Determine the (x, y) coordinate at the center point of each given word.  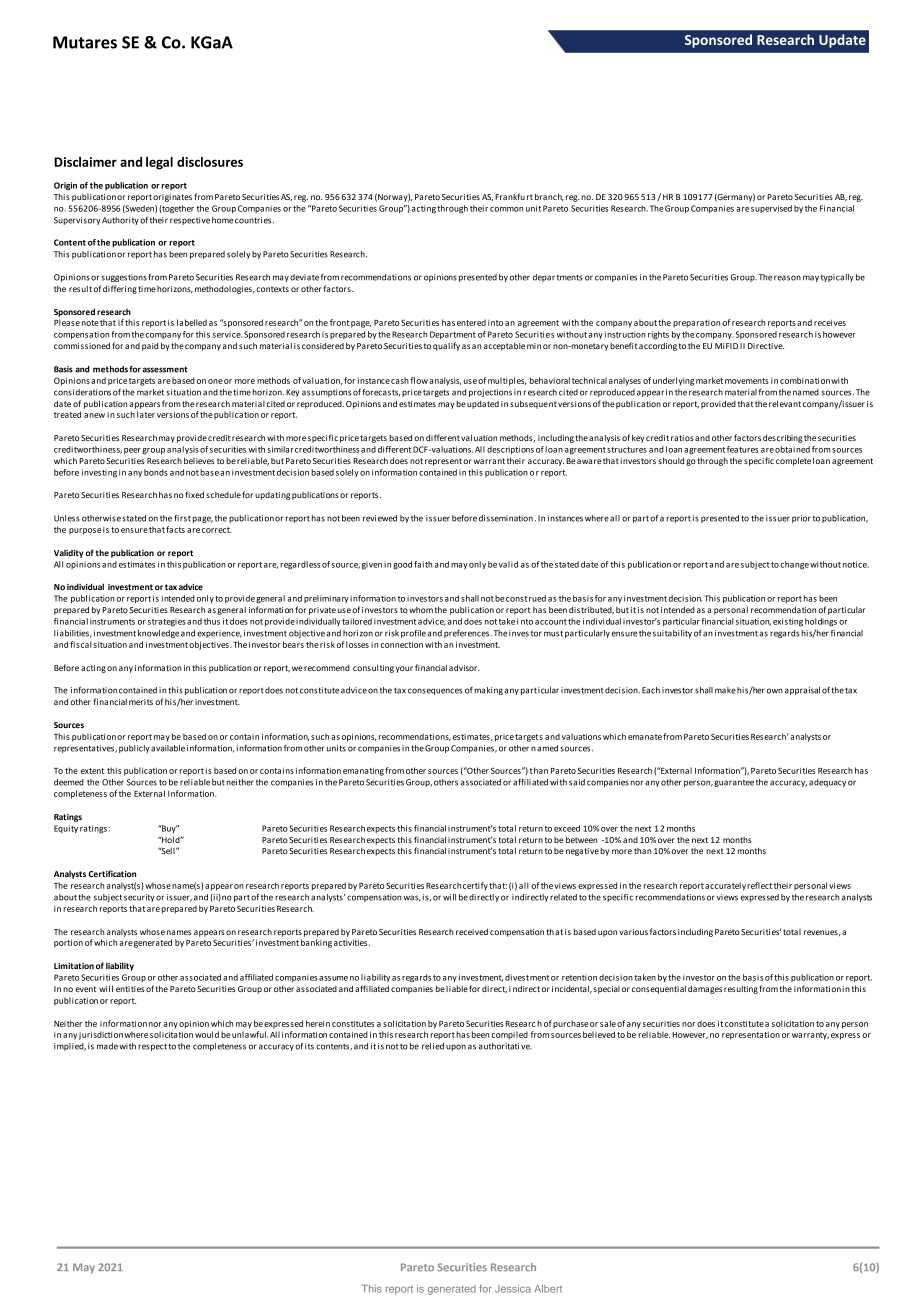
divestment (527, 977)
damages (705, 989)
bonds (156, 472)
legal (159, 163)
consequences (435, 691)
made (107, 1046)
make (725, 690)
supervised (771, 209)
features (742, 449)
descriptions (510, 450)
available (168, 748)
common (506, 209)
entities (130, 989)
